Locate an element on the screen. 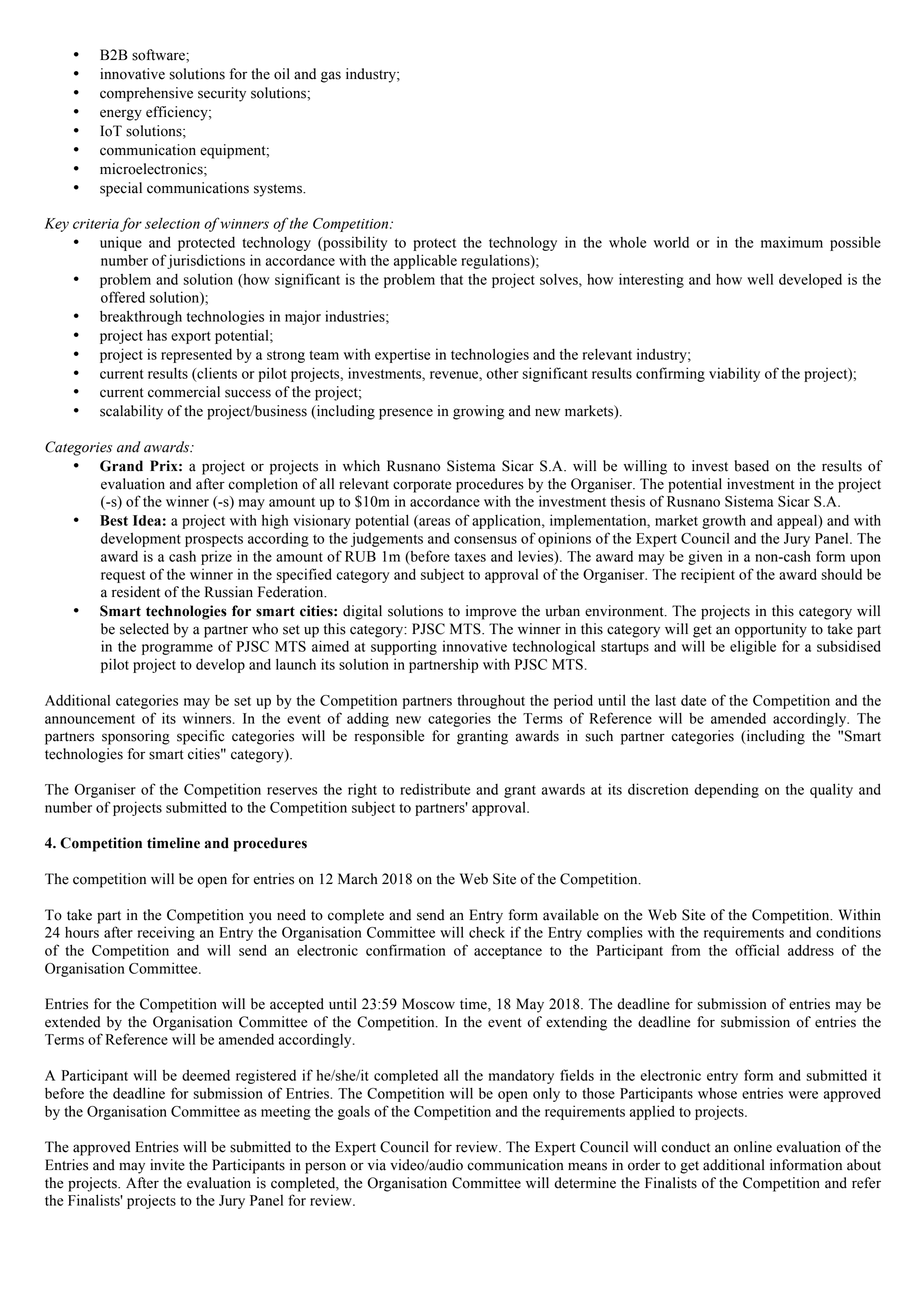 The height and width of the screenshot is (1308, 924). viability is located at coordinates (734, 374).
